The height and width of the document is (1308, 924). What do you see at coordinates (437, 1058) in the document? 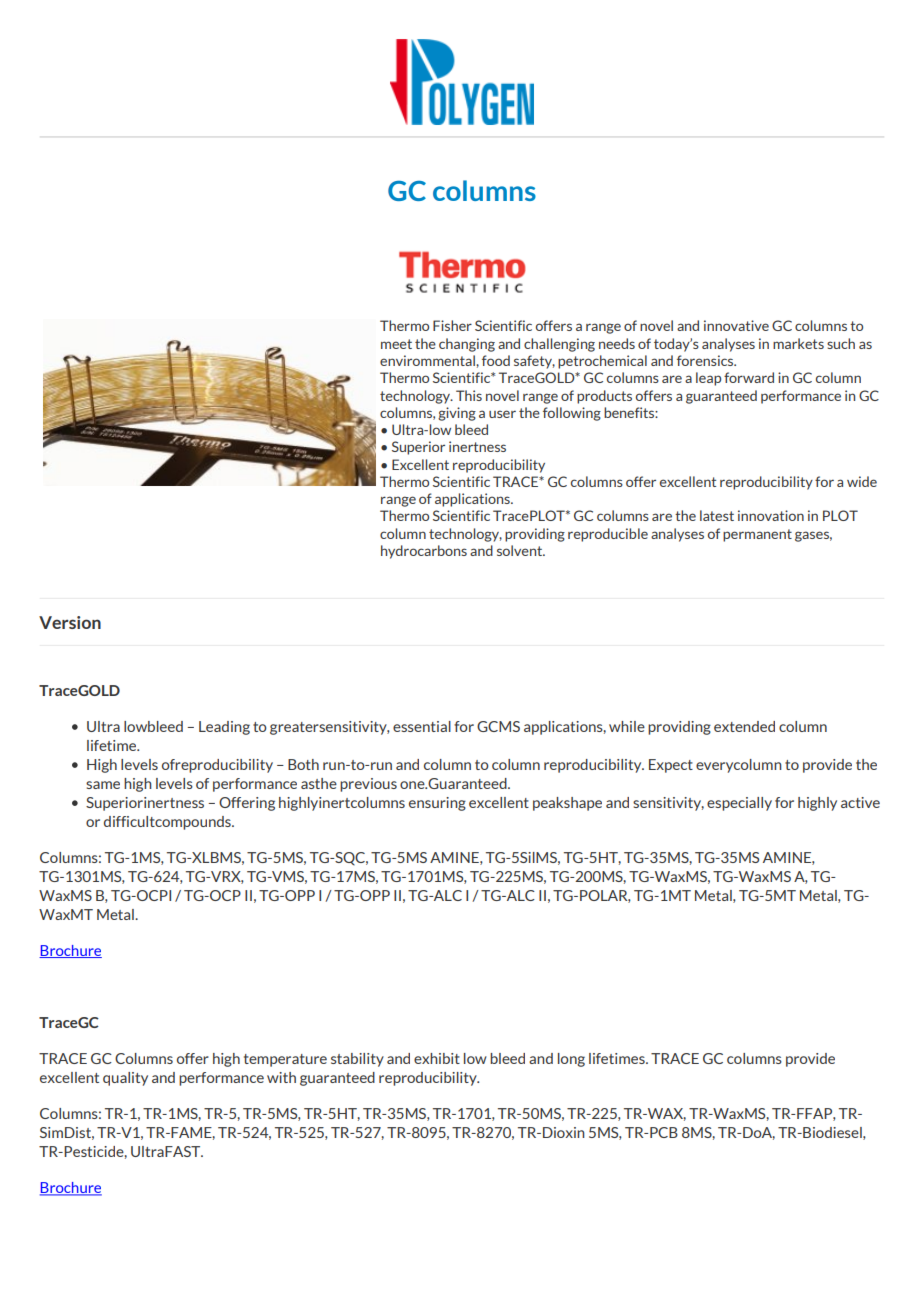
I see `exhibit` at bounding box center [437, 1058].
